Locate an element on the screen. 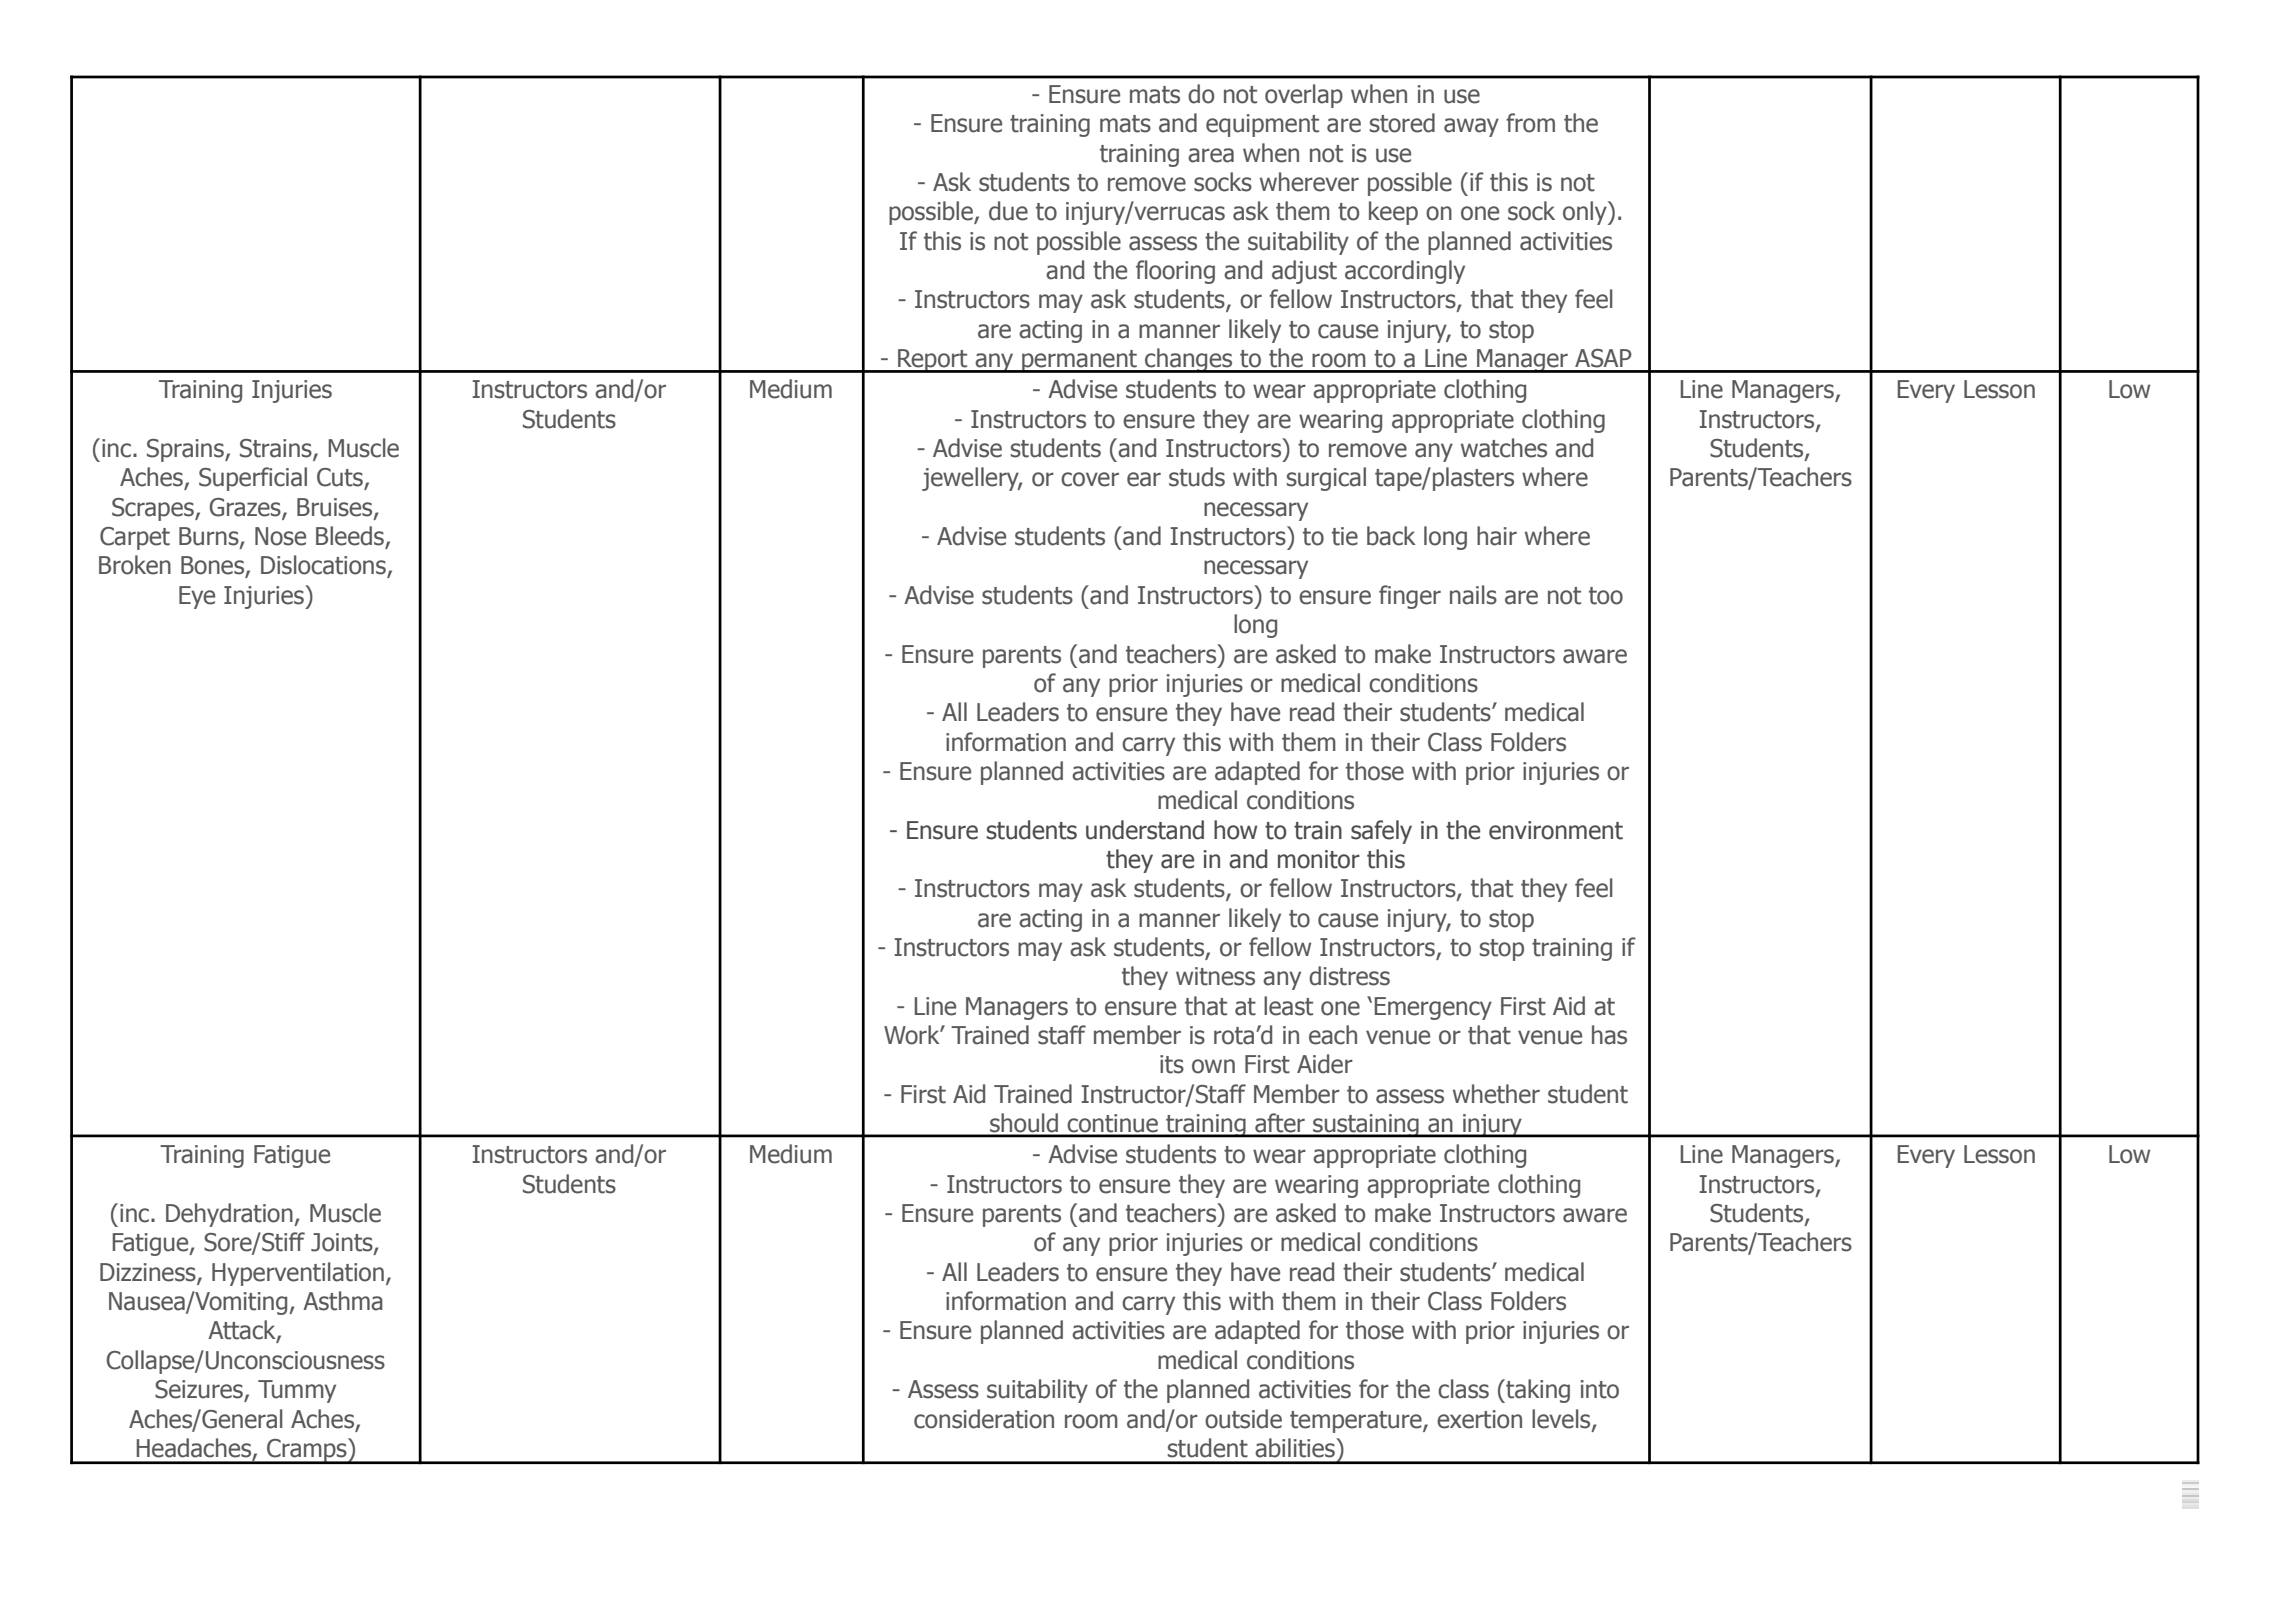  Eye is located at coordinates (197, 597).
